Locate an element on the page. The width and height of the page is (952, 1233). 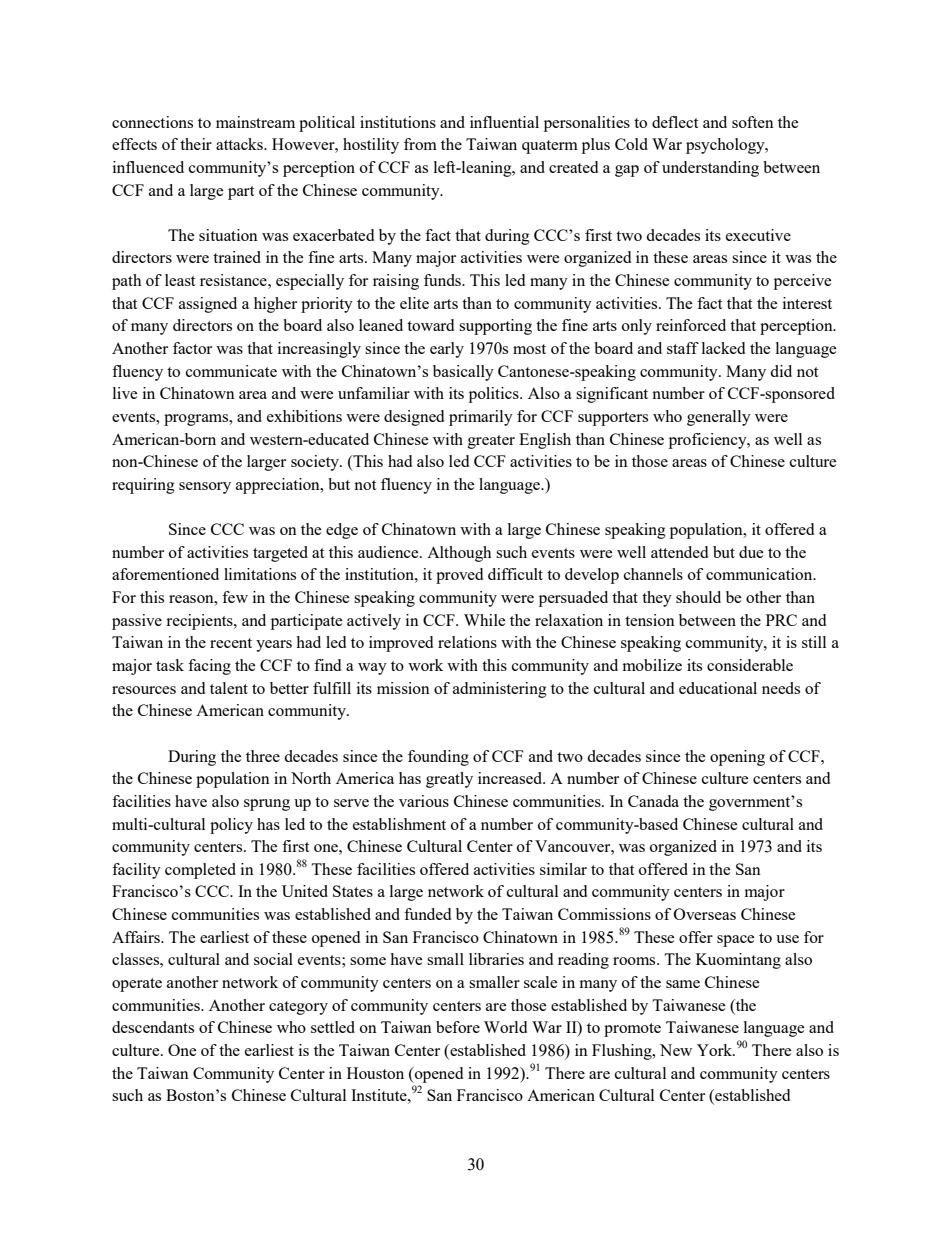
few is located at coordinates (235, 597).
